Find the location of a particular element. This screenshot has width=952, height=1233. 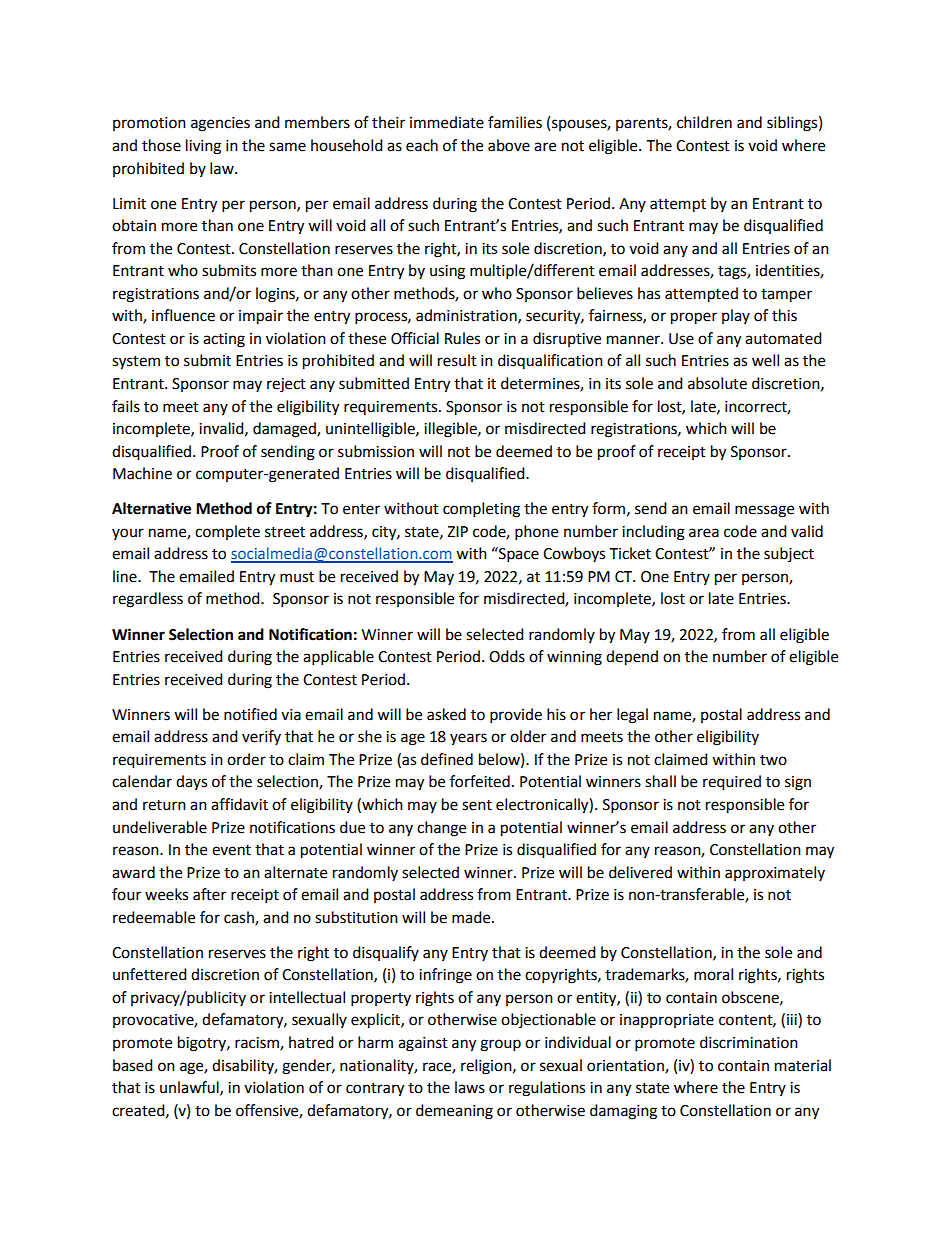

each is located at coordinates (422, 145).
